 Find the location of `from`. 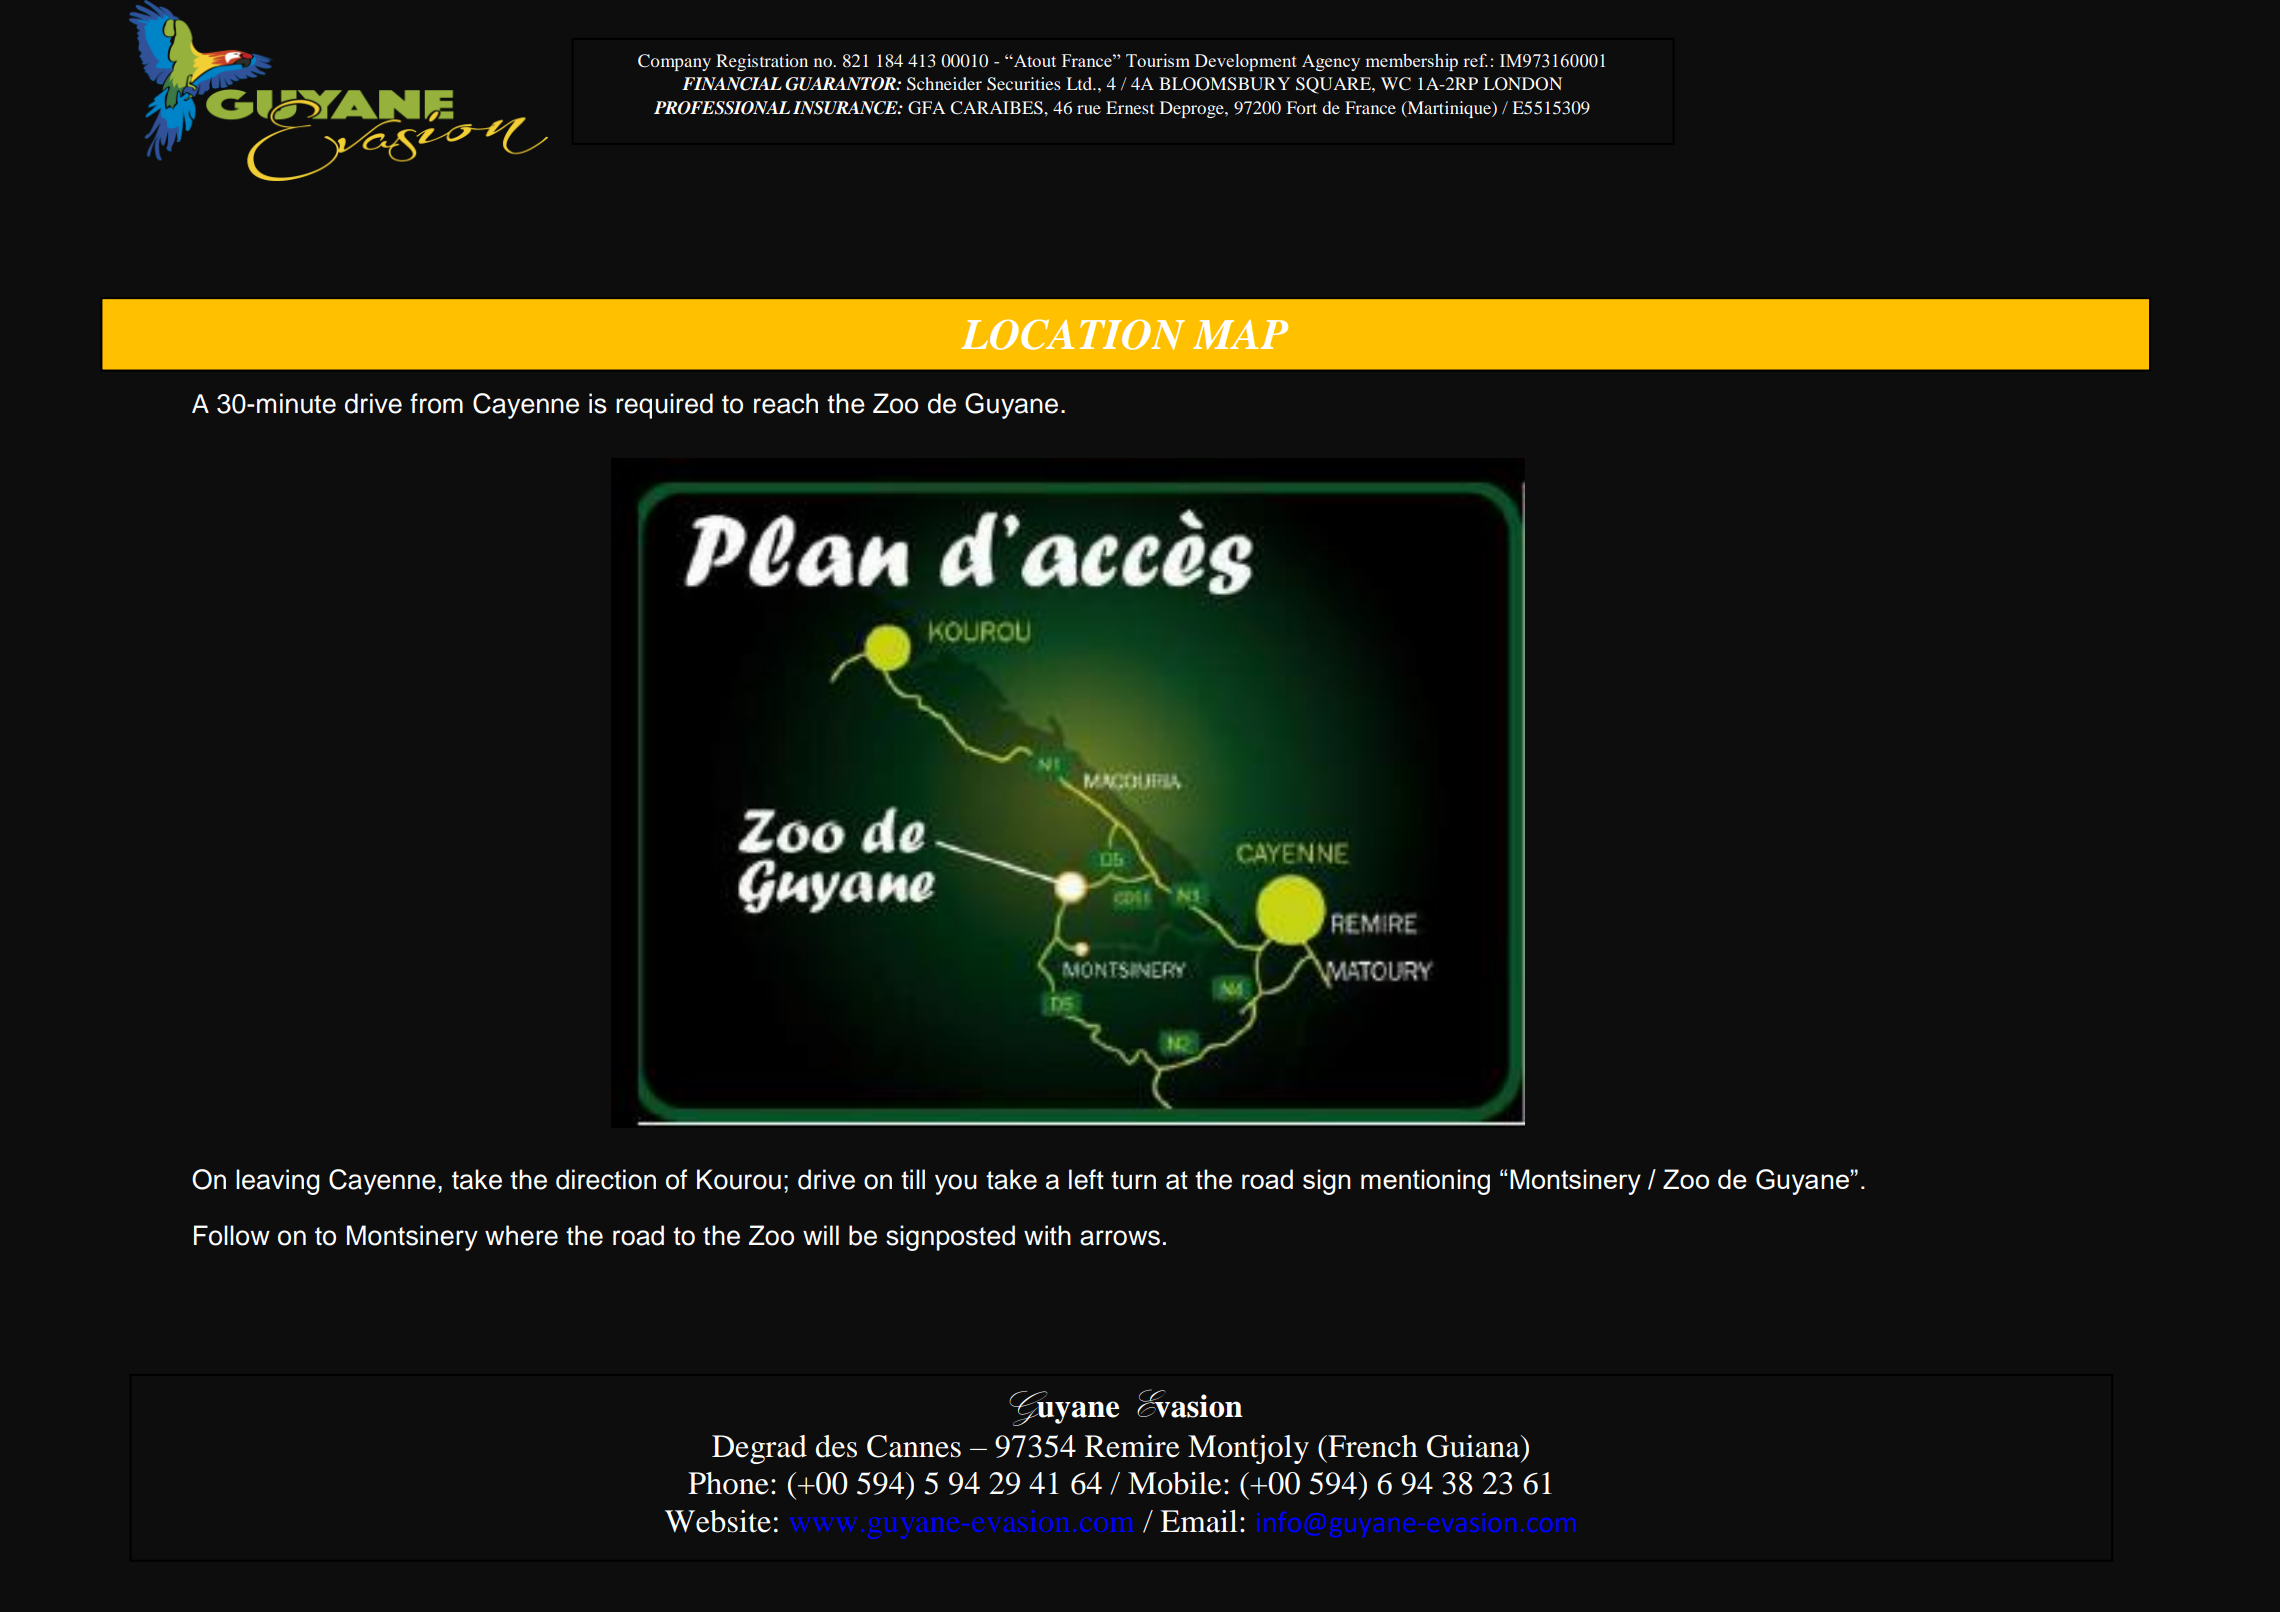

from is located at coordinates (436, 403).
